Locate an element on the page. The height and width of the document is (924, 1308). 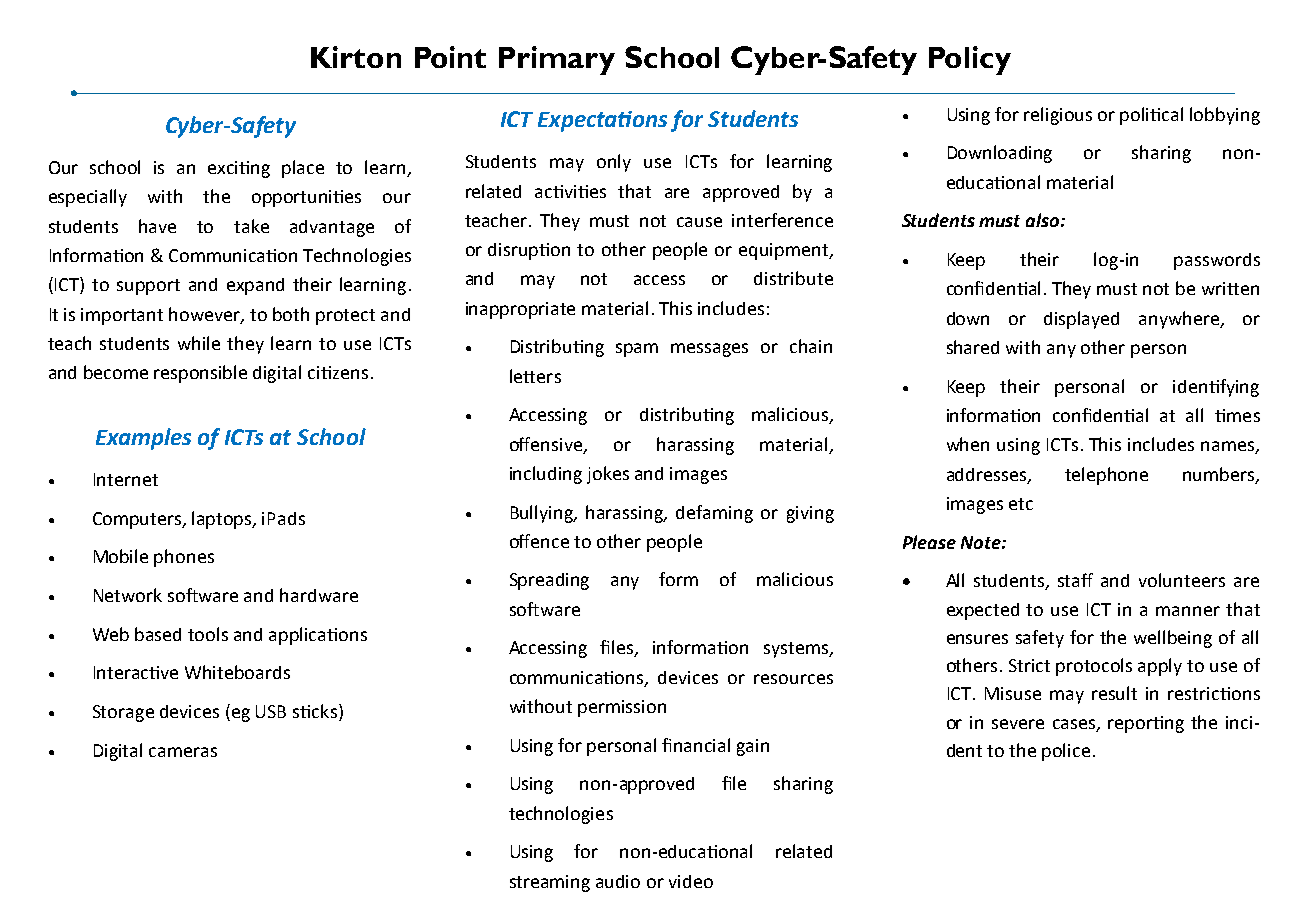
cameras is located at coordinates (183, 752).
